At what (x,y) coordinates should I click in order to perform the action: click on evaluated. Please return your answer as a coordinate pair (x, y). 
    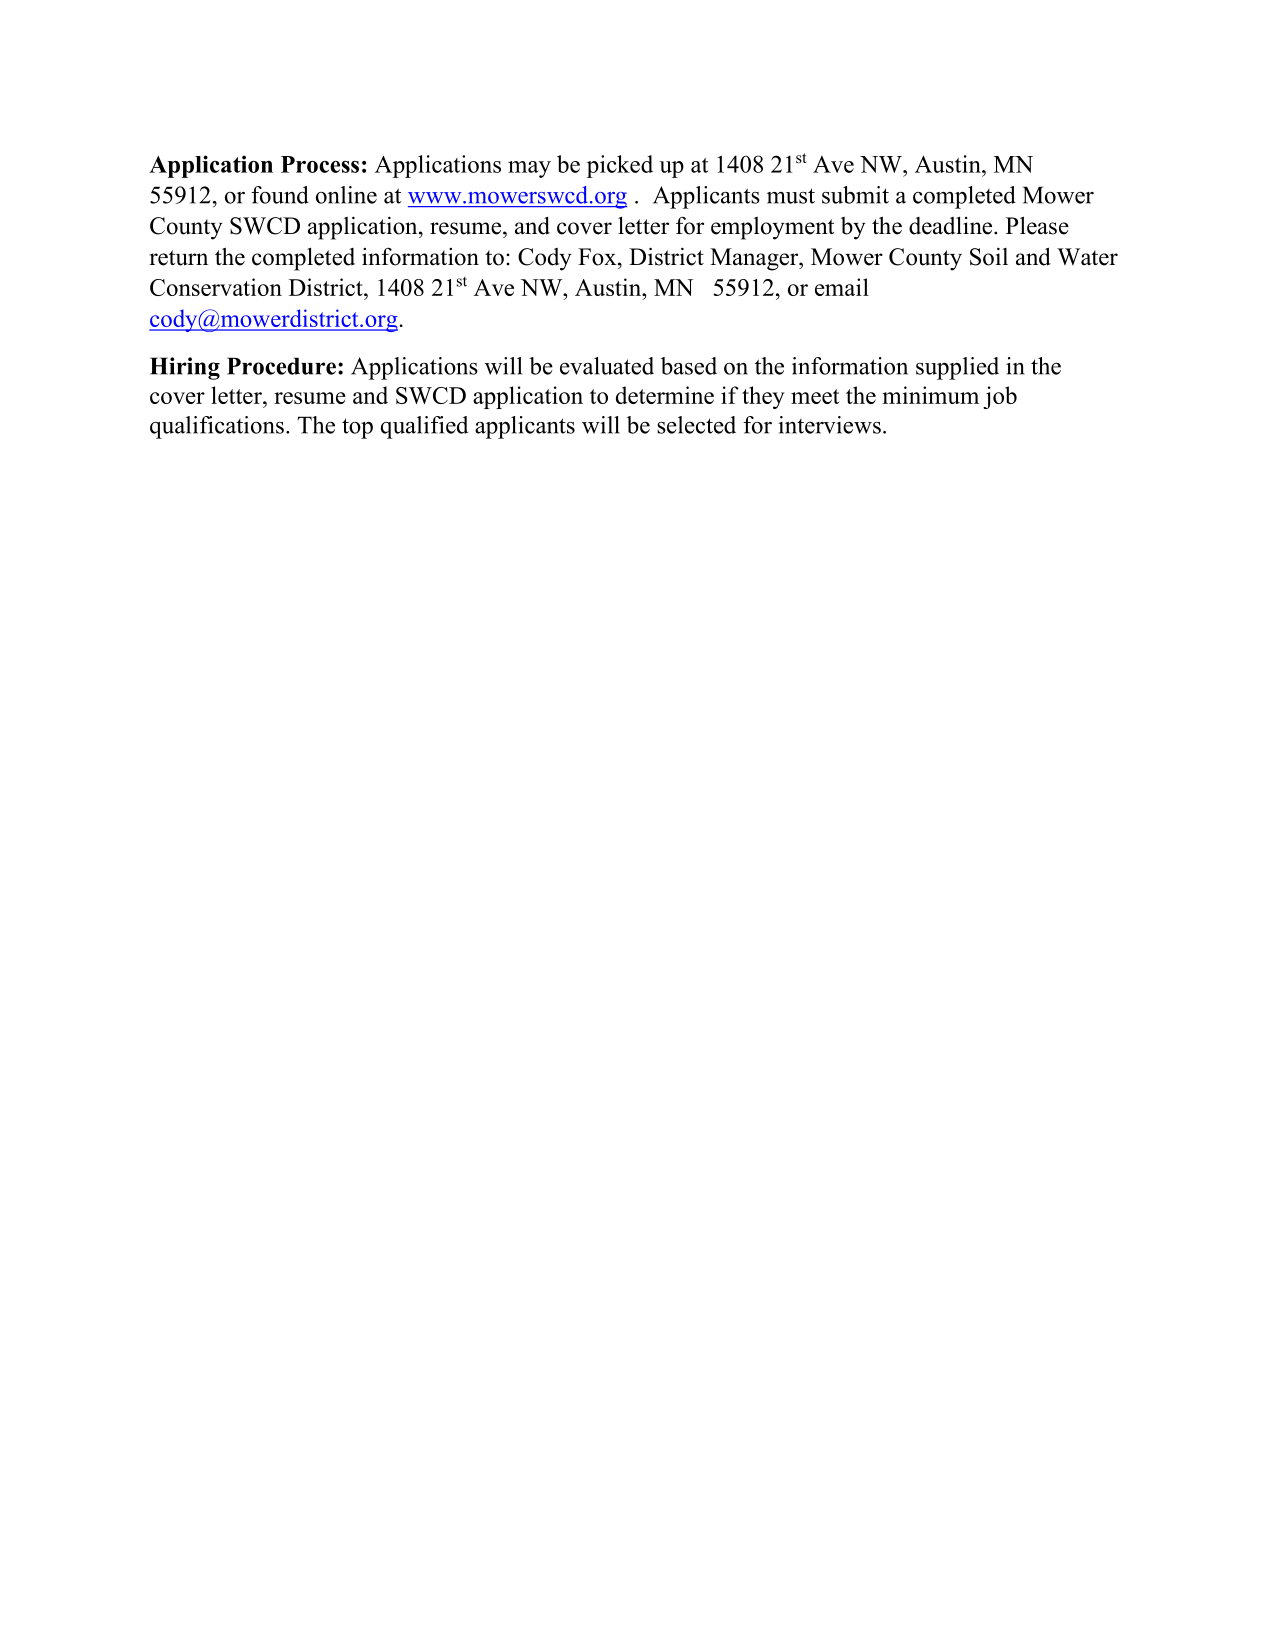
    Looking at the image, I should click on (607, 366).
